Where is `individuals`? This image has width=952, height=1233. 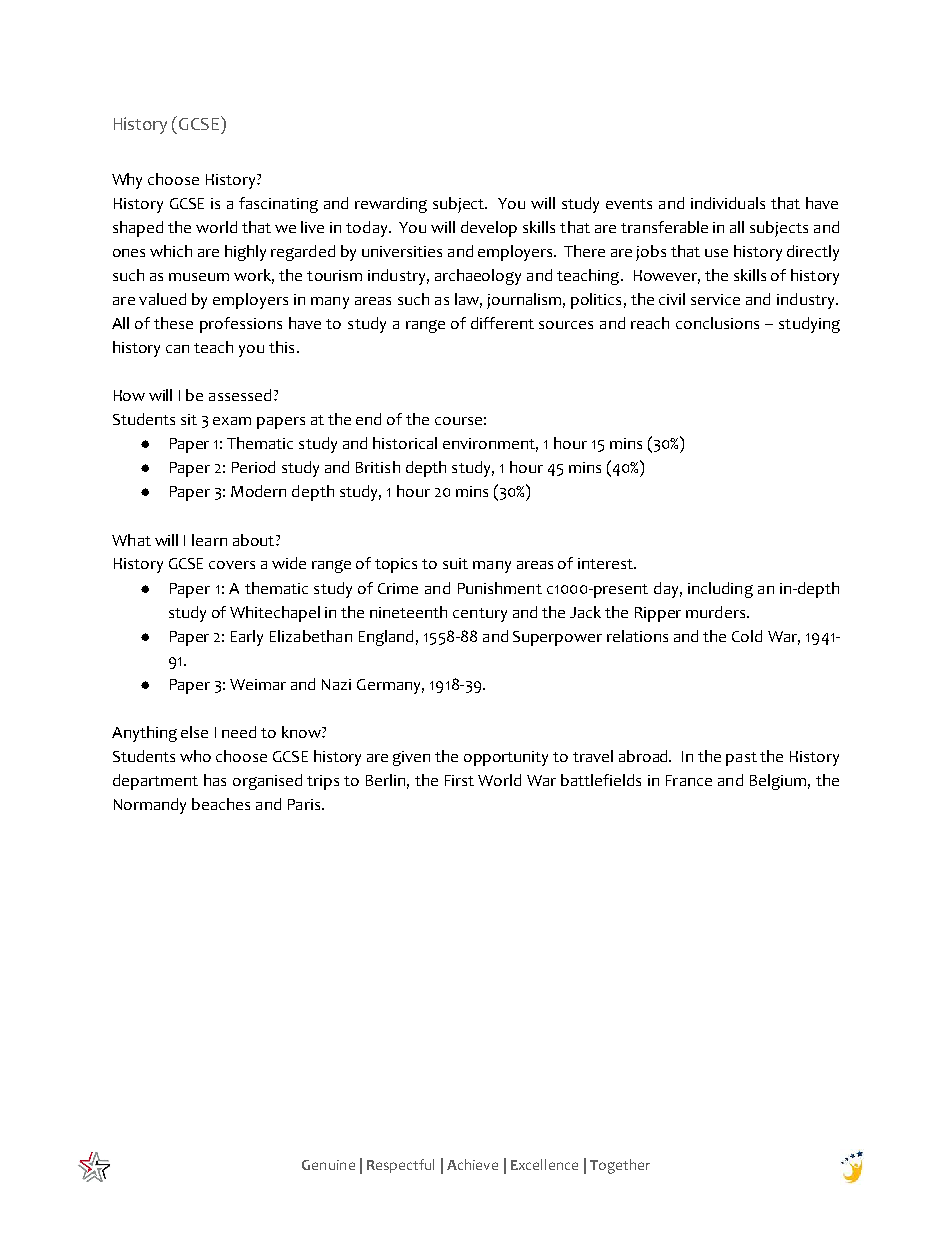
individuals is located at coordinates (728, 203).
